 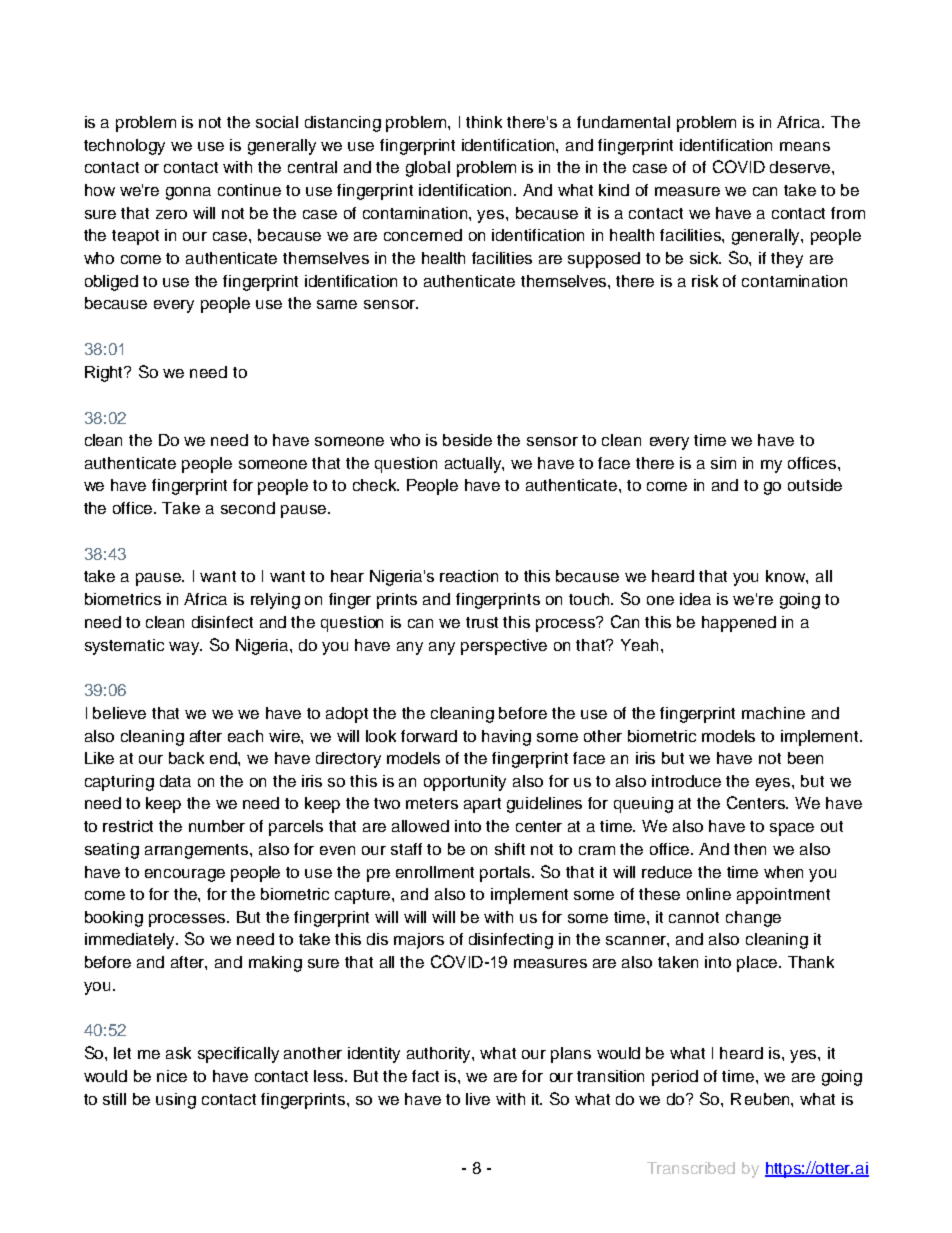 What do you see at coordinates (739, 624) in the screenshot?
I see `happened` at bounding box center [739, 624].
